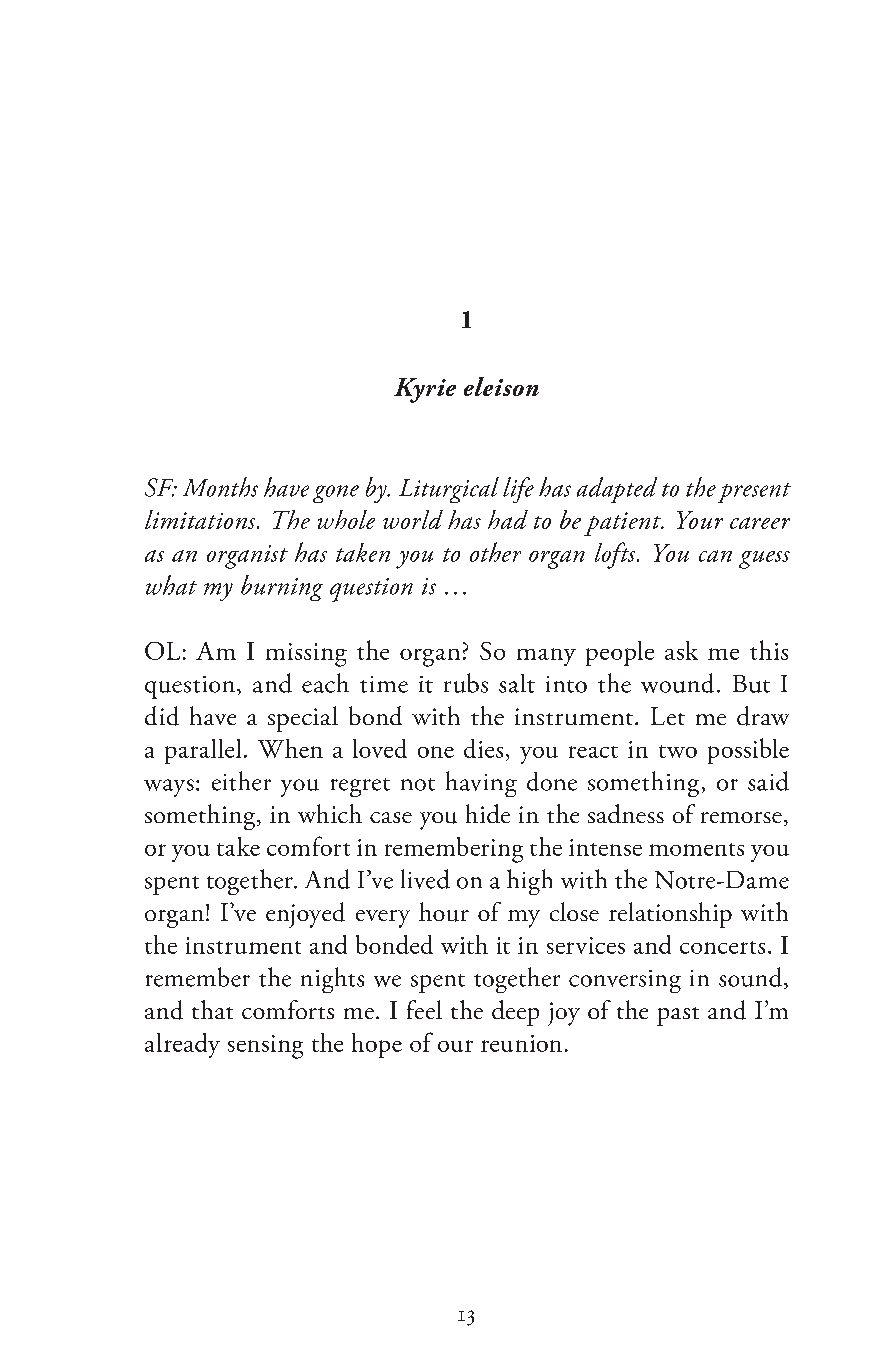 The image size is (892, 1372). What do you see at coordinates (754, 493) in the image?
I see `present` at bounding box center [754, 493].
